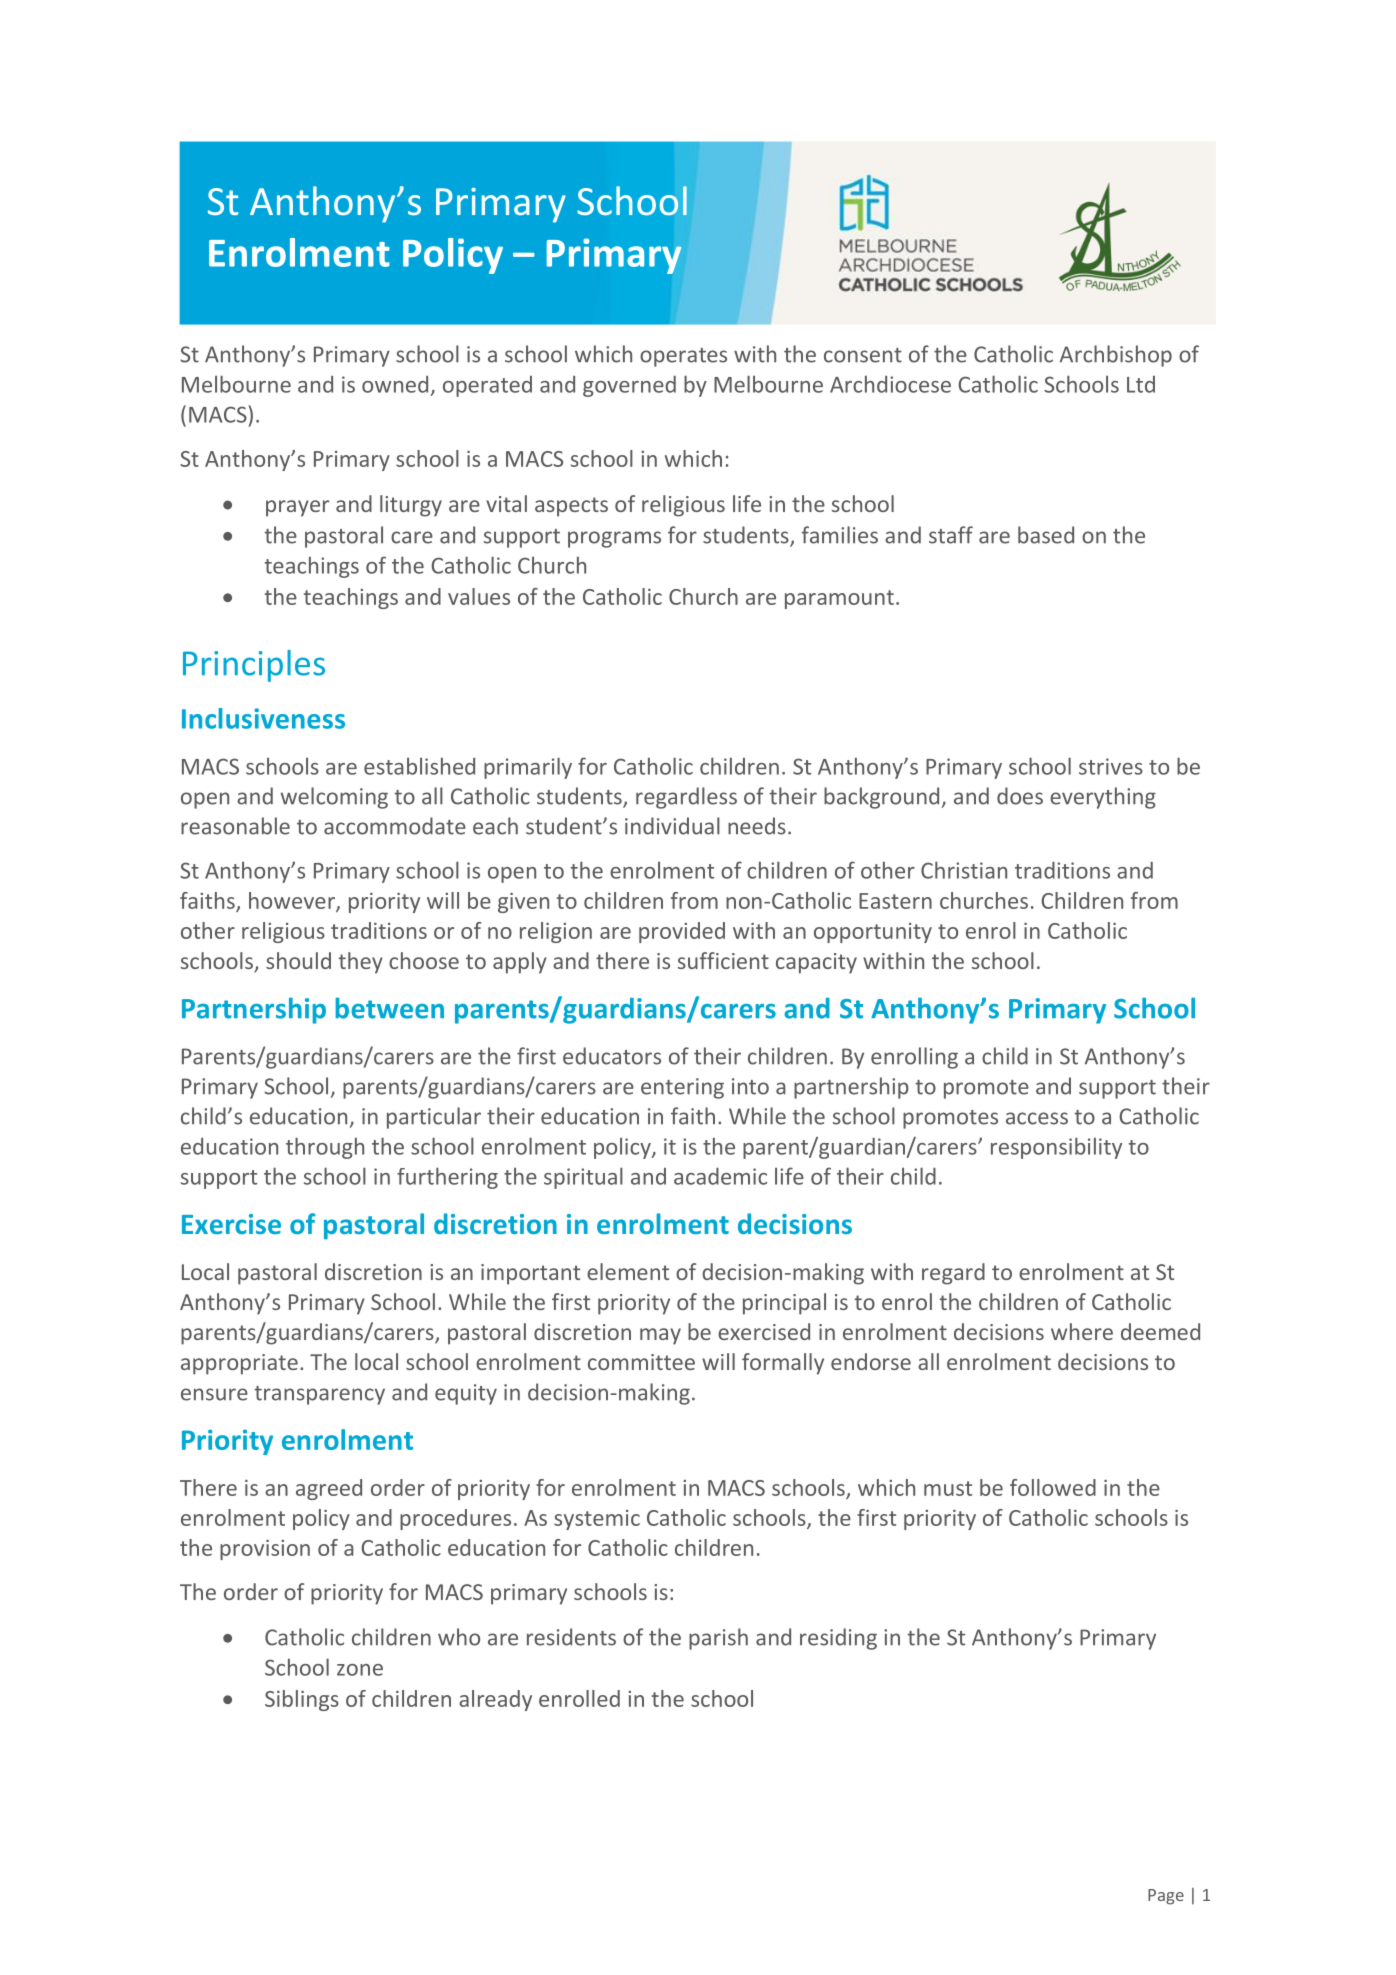 The image size is (1396, 1975). Describe the element at coordinates (964, 870) in the page. I see `Christian` at that location.
